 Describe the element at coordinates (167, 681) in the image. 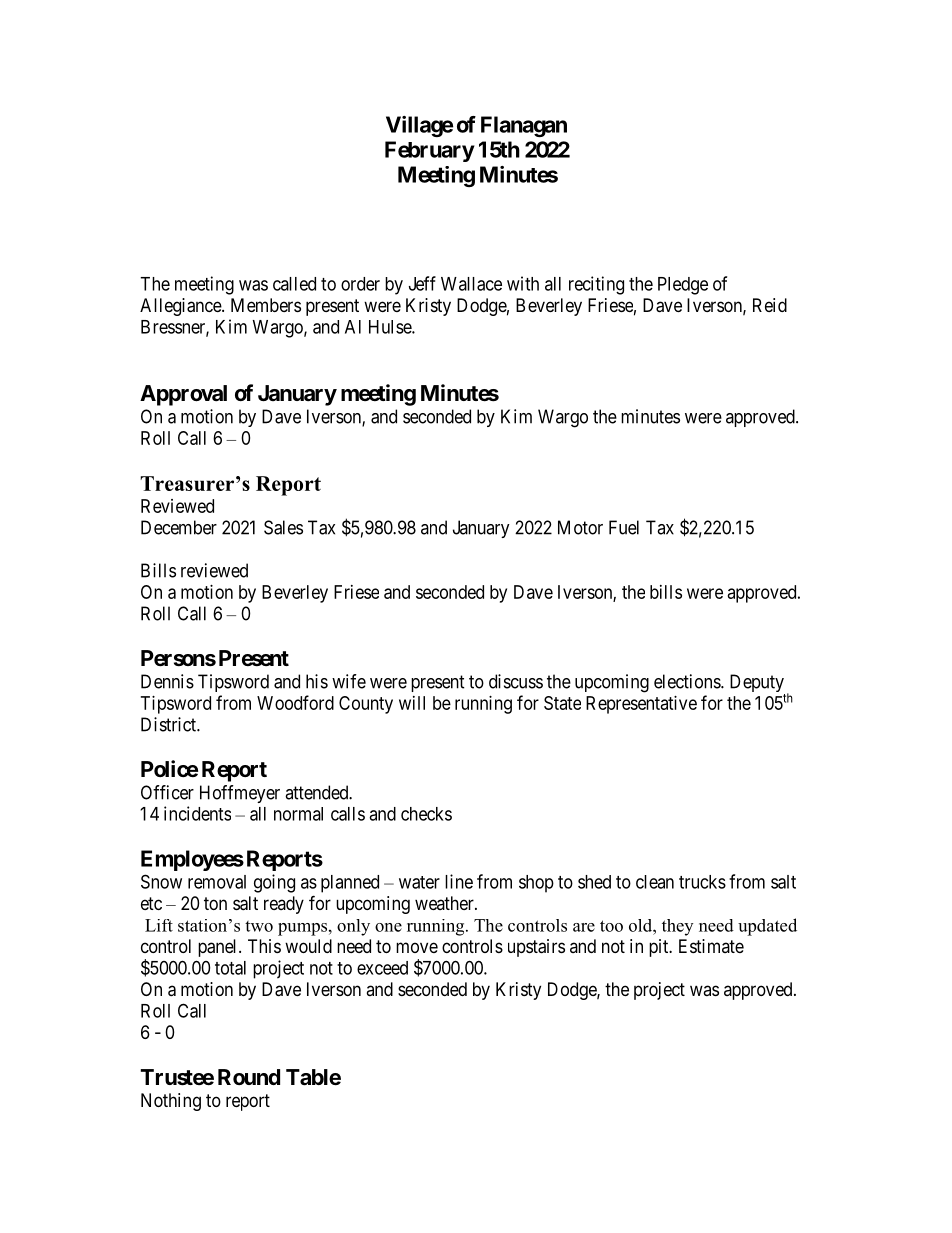

I see `Dennis` at that location.
